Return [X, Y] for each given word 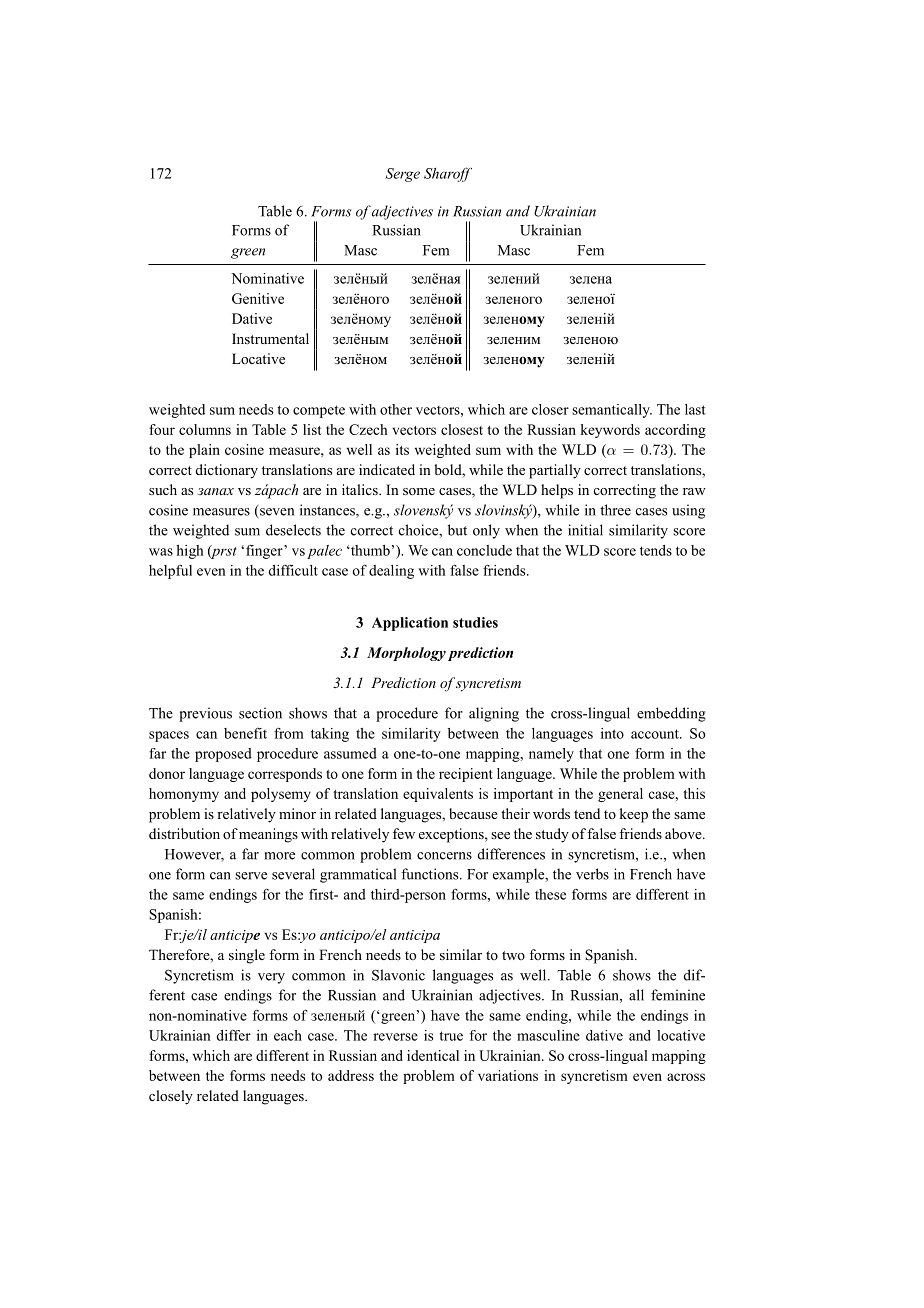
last [695, 409]
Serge [402, 175]
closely [171, 1097]
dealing [391, 572]
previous [205, 714]
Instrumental [270, 338]
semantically [612, 411]
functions [431, 874]
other [396, 409]
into [612, 733]
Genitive [258, 298]
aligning [494, 714]
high [189, 552]
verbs [592, 874]
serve [251, 876]
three [615, 510]
